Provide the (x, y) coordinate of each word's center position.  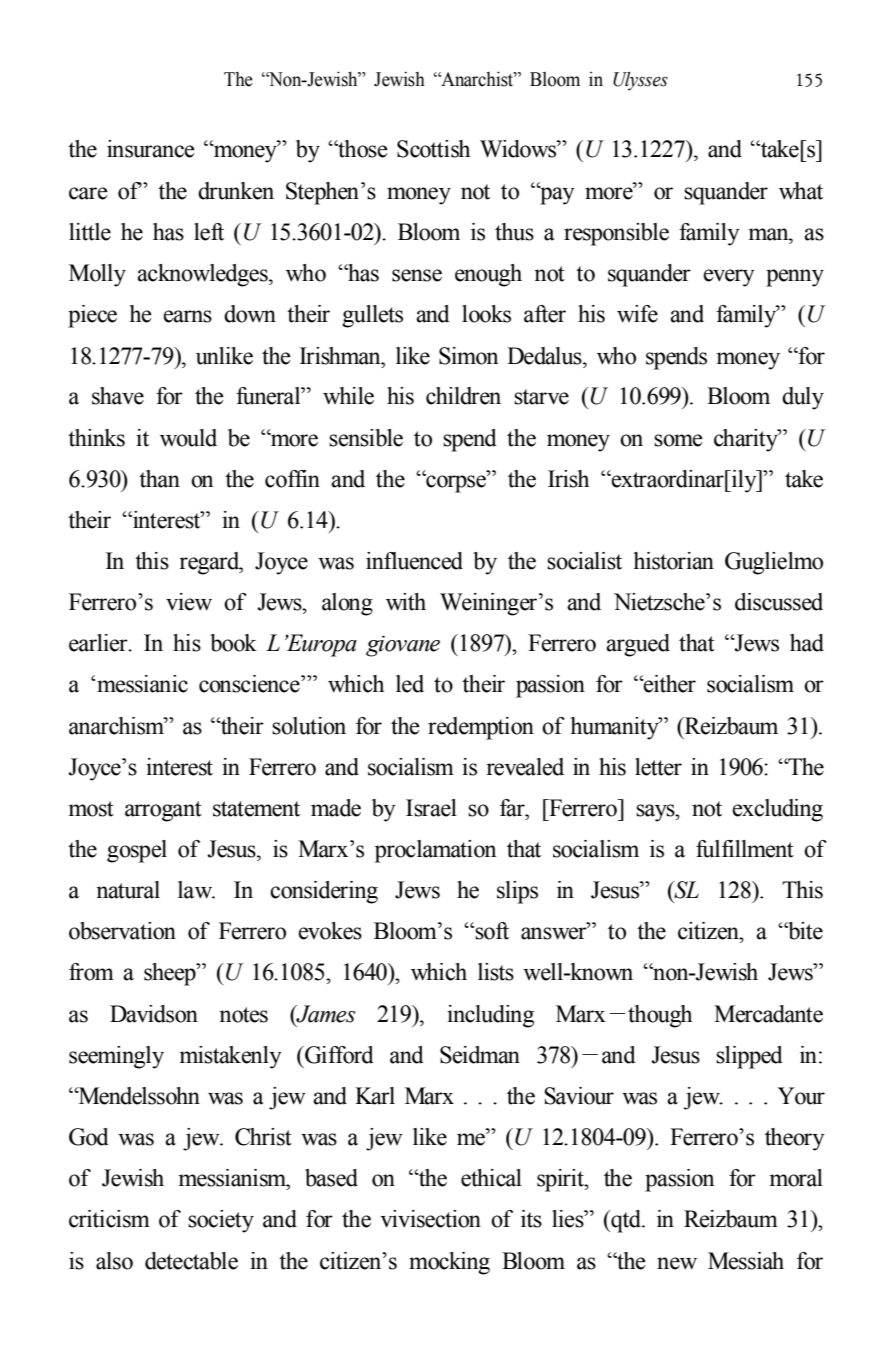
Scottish (433, 149)
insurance (151, 149)
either (669, 684)
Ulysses (640, 81)
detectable (191, 1261)
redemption (481, 728)
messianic (142, 684)
